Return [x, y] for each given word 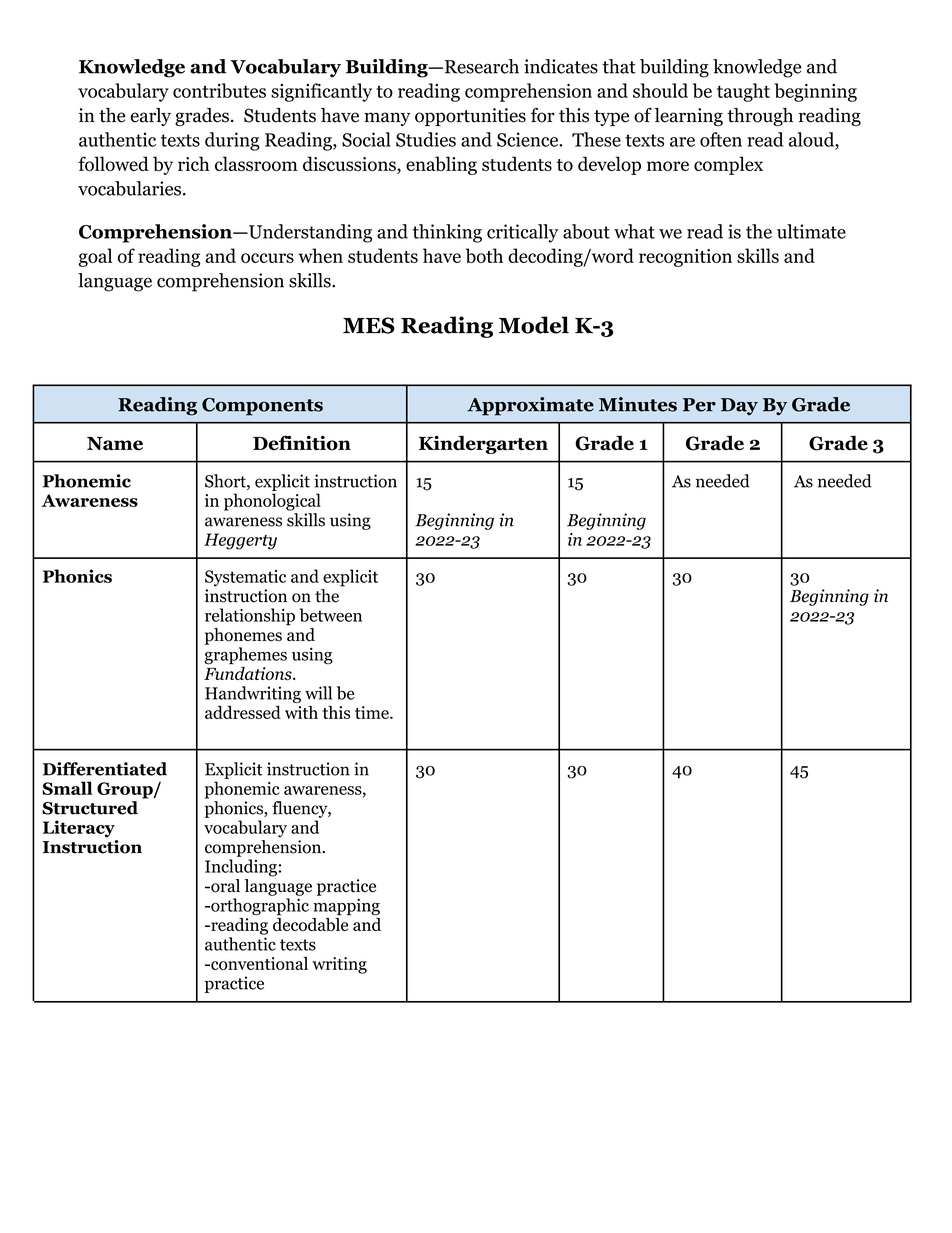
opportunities [470, 117]
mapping [346, 907]
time [373, 712]
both [484, 255]
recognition [685, 258]
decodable [312, 923]
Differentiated [105, 769]
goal [95, 257]
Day [739, 406]
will [318, 693]
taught [743, 92]
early [151, 117]
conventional [258, 963]
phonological [272, 502]
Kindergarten [483, 444]
